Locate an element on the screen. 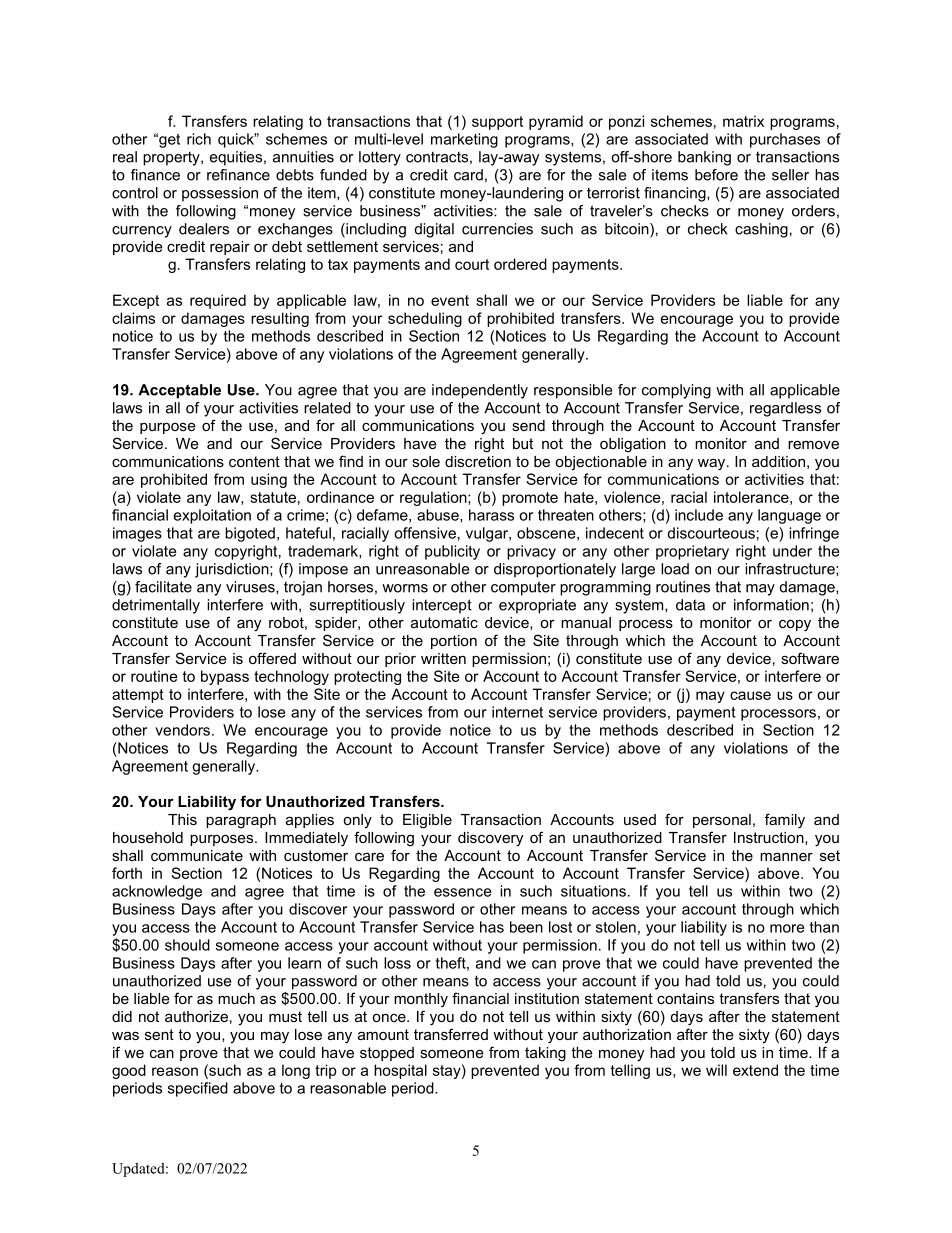  discretion is located at coordinates (478, 461).
